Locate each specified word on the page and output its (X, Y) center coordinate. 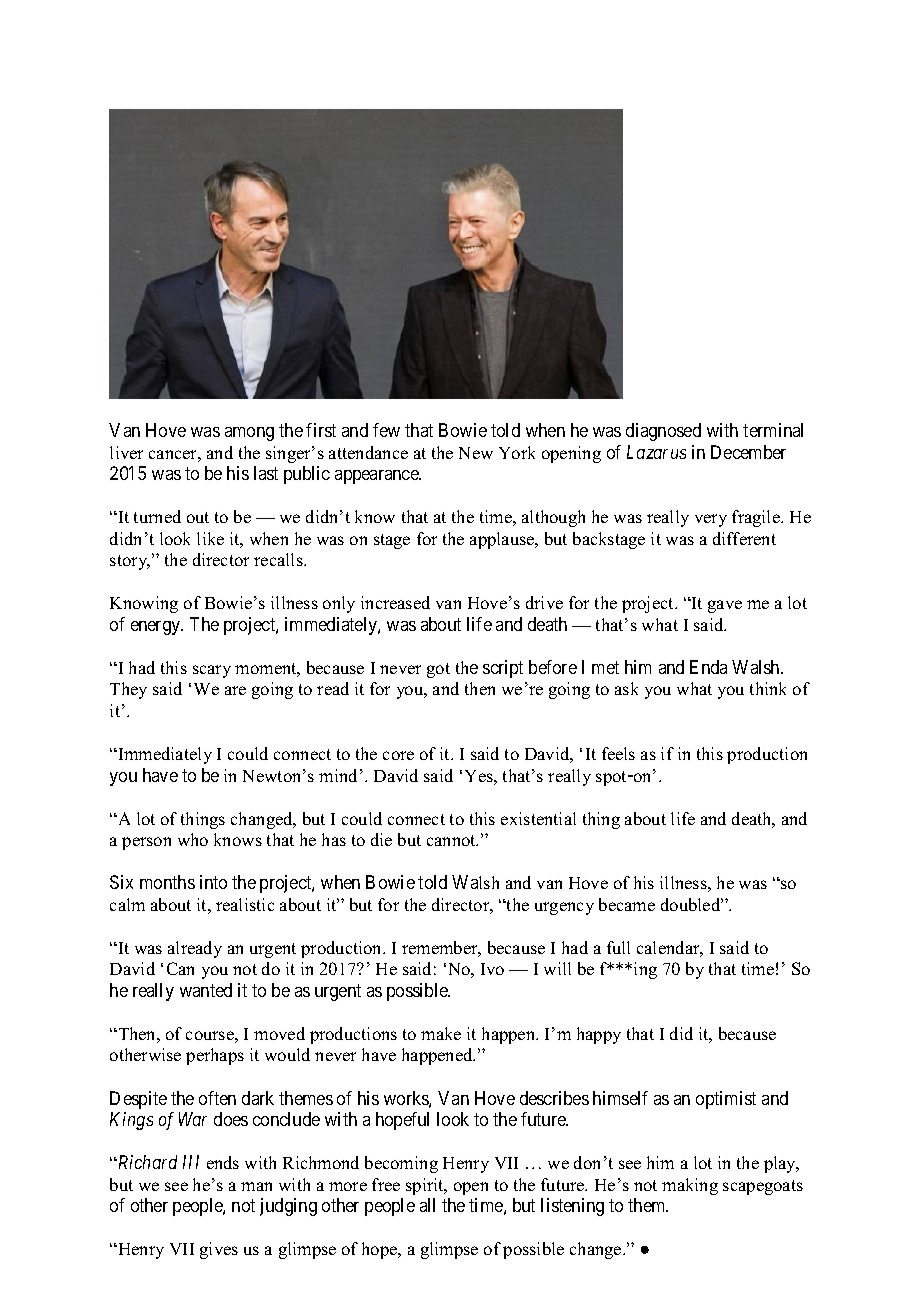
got (438, 670)
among (249, 434)
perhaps (215, 1056)
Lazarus (656, 452)
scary (212, 671)
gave (725, 606)
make (441, 1033)
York (517, 452)
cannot (452, 840)
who (193, 839)
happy (599, 1035)
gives (219, 1250)
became (627, 904)
